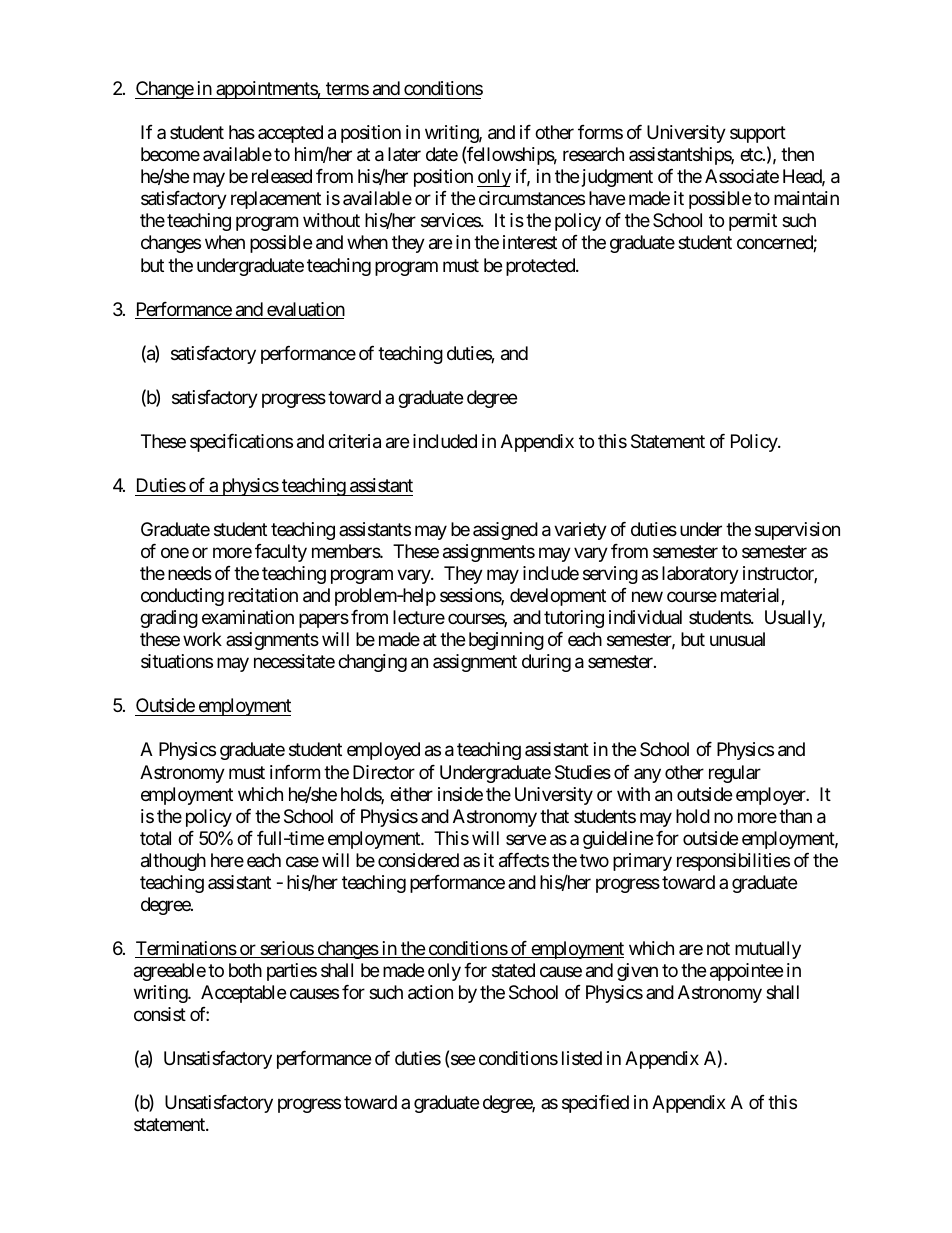  What do you see at coordinates (737, 639) in the screenshot?
I see `unusual` at bounding box center [737, 639].
